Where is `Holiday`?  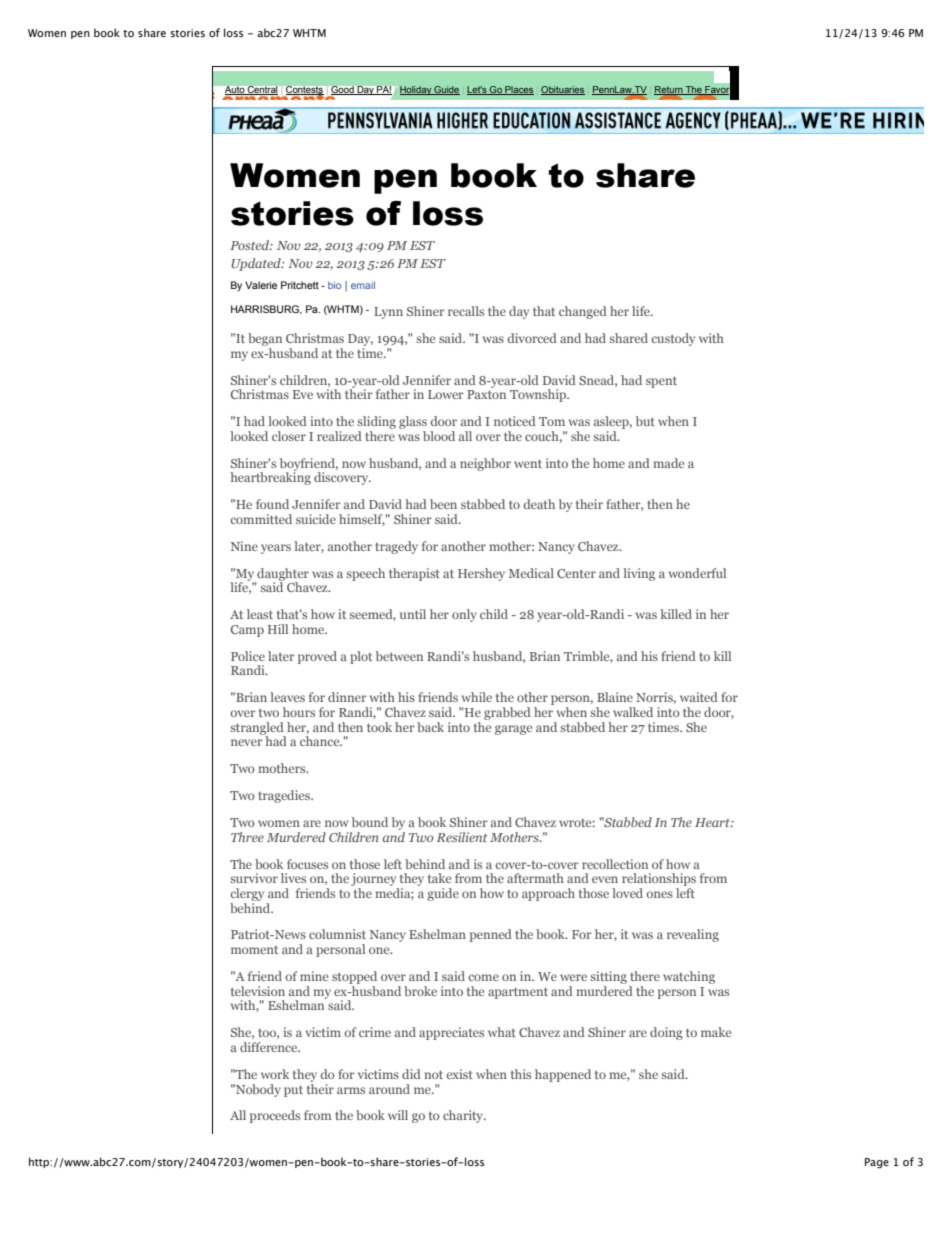 Holiday is located at coordinates (416, 90).
